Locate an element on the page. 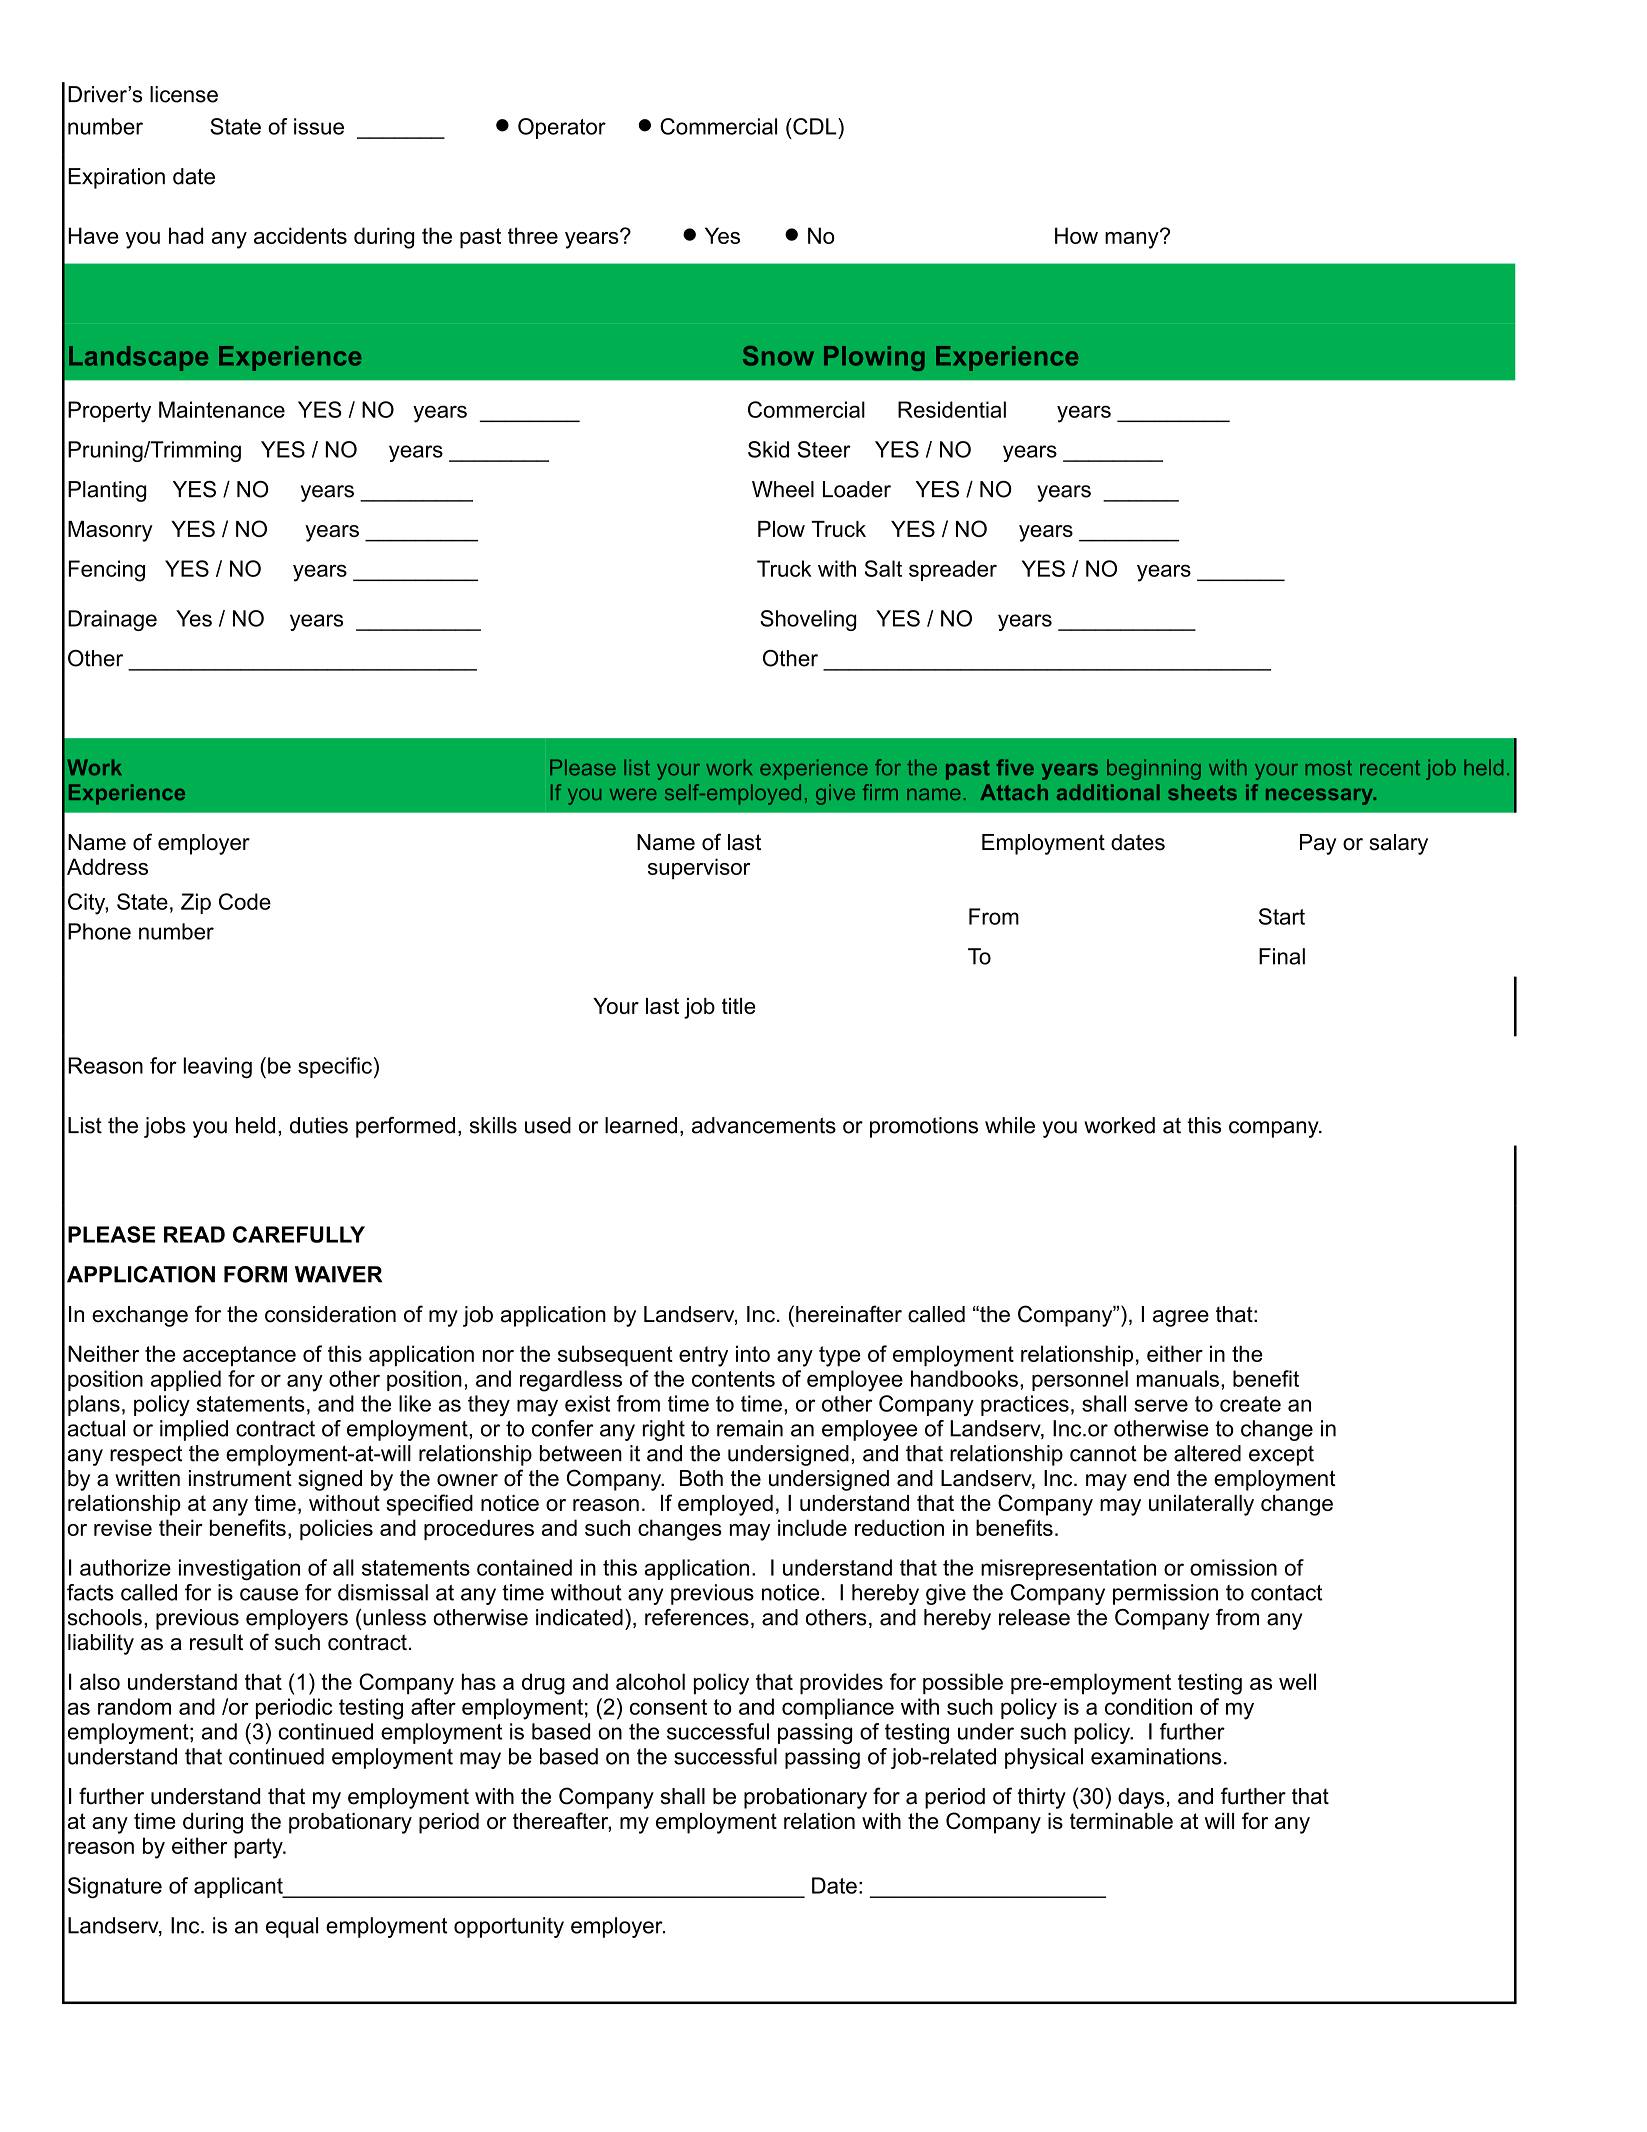 This image has height=2132, width=1647. issue is located at coordinates (319, 126).
